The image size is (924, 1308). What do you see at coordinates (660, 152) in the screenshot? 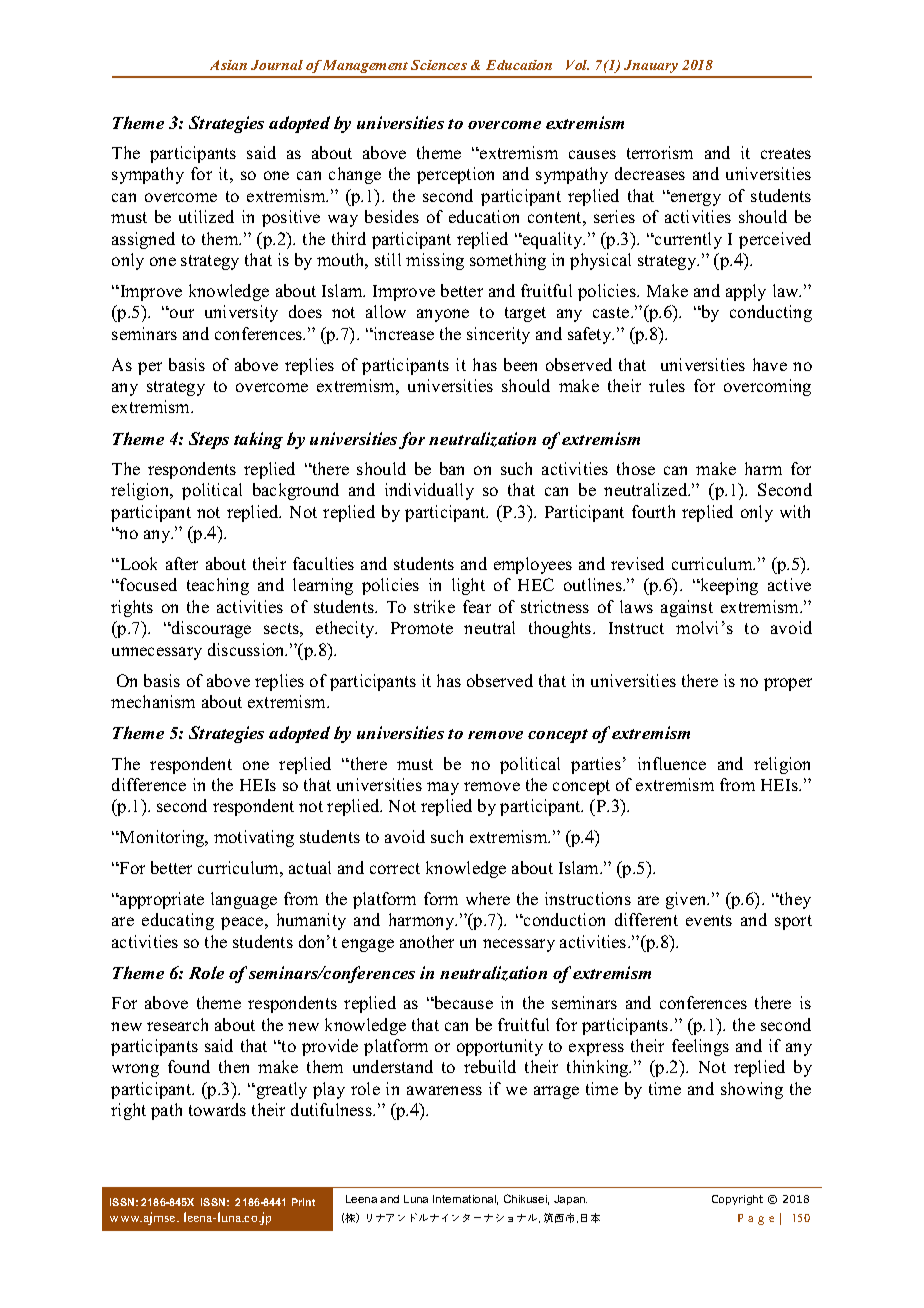
I see `terrorism` at bounding box center [660, 152].
